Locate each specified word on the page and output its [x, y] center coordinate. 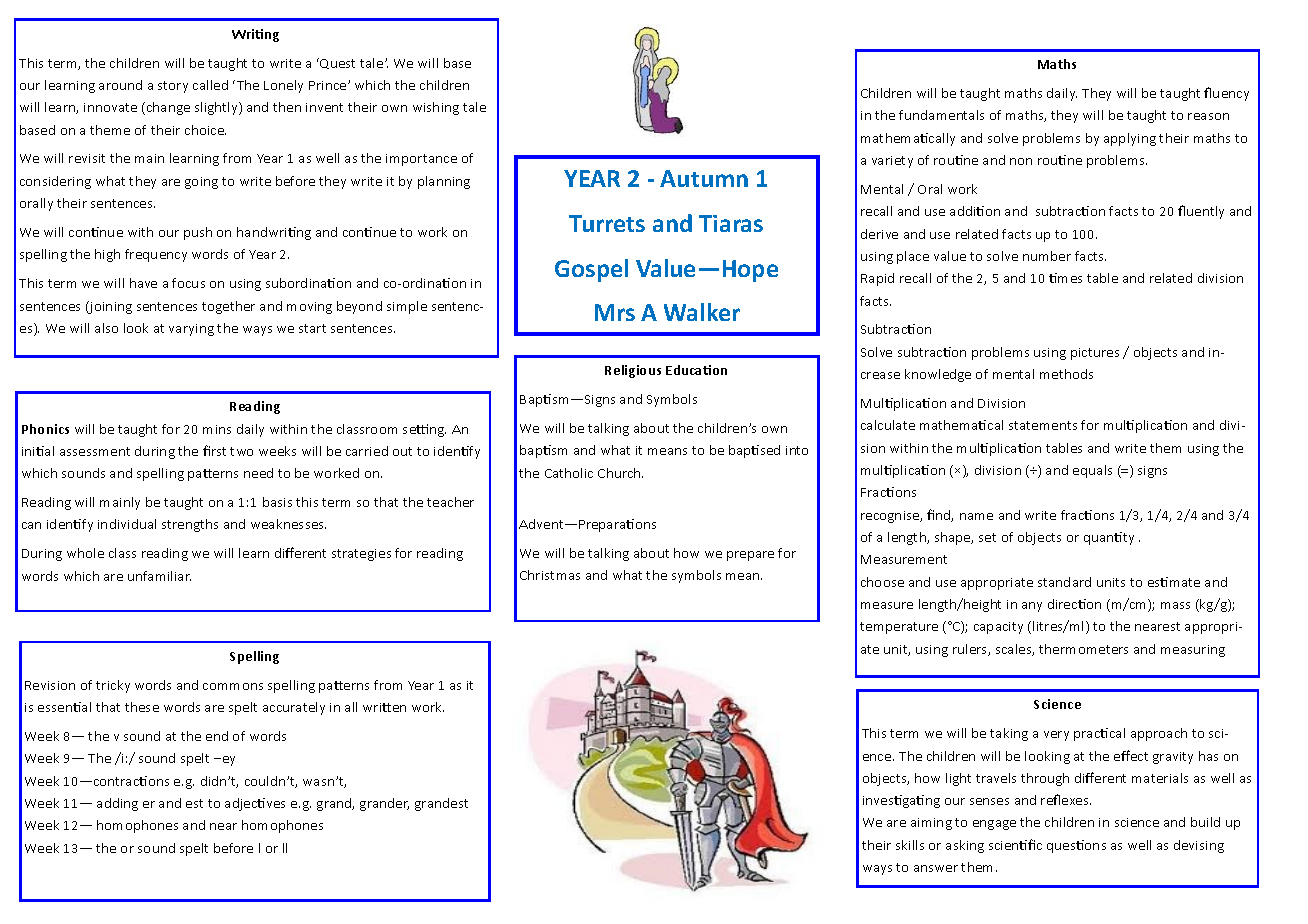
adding [117, 804]
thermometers [1083, 649]
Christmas [550, 575]
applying [1130, 139]
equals [1092, 471]
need [258, 473]
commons [233, 686]
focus [188, 283]
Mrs [615, 312]
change [168, 108]
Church [620, 473]
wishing [436, 108]
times [1065, 278]
